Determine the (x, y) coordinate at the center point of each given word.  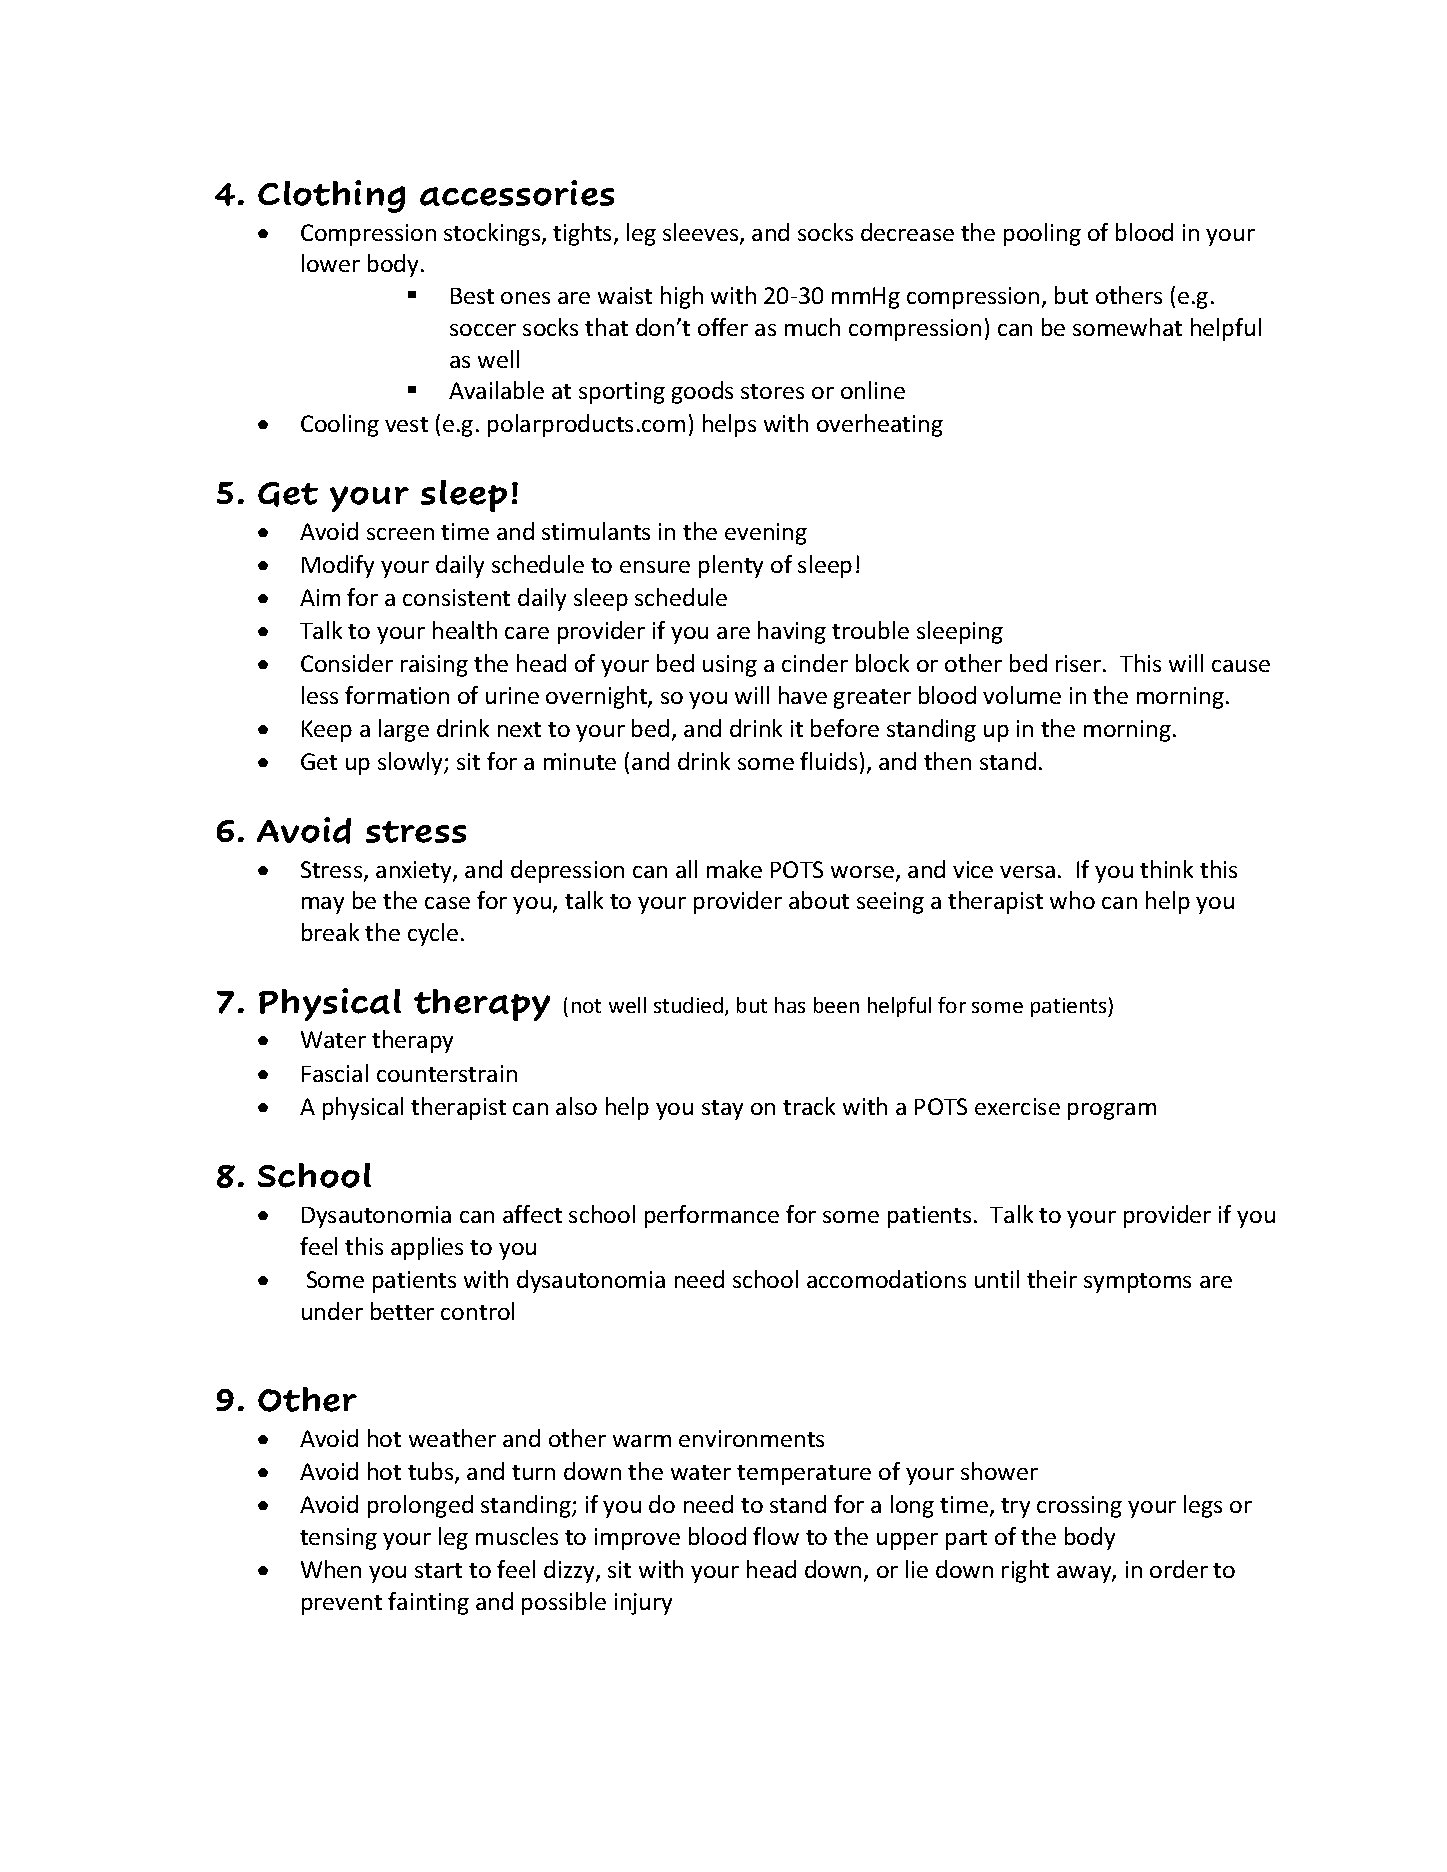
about (819, 900)
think (1166, 869)
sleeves (702, 233)
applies (427, 1248)
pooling (1042, 234)
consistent (456, 597)
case (447, 903)
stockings (493, 234)
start (438, 1570)
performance (712, 1216)
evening (766, 534)
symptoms (1137, 1283)
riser (1080, 663)
